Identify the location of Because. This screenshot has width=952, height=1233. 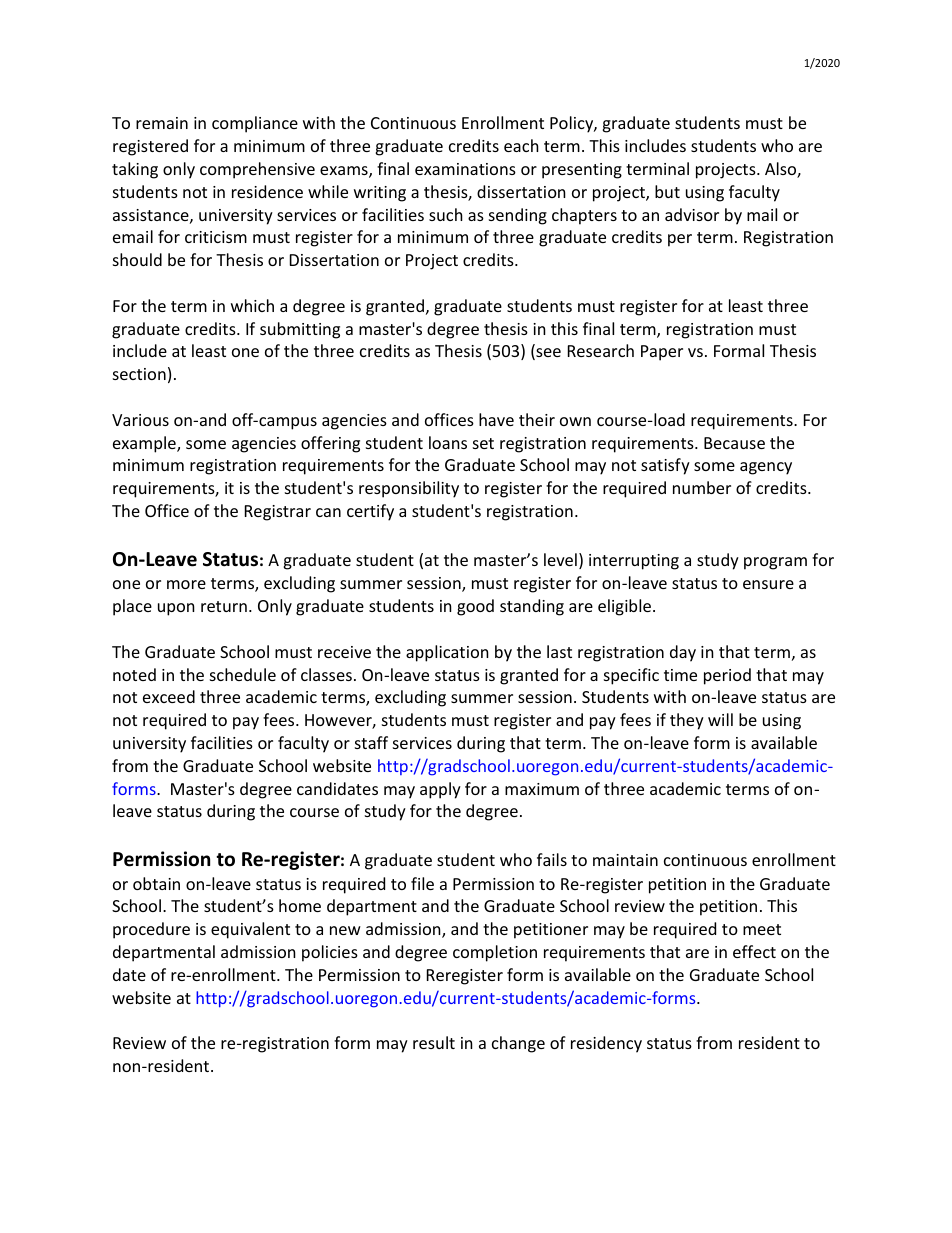
(734, 443).
